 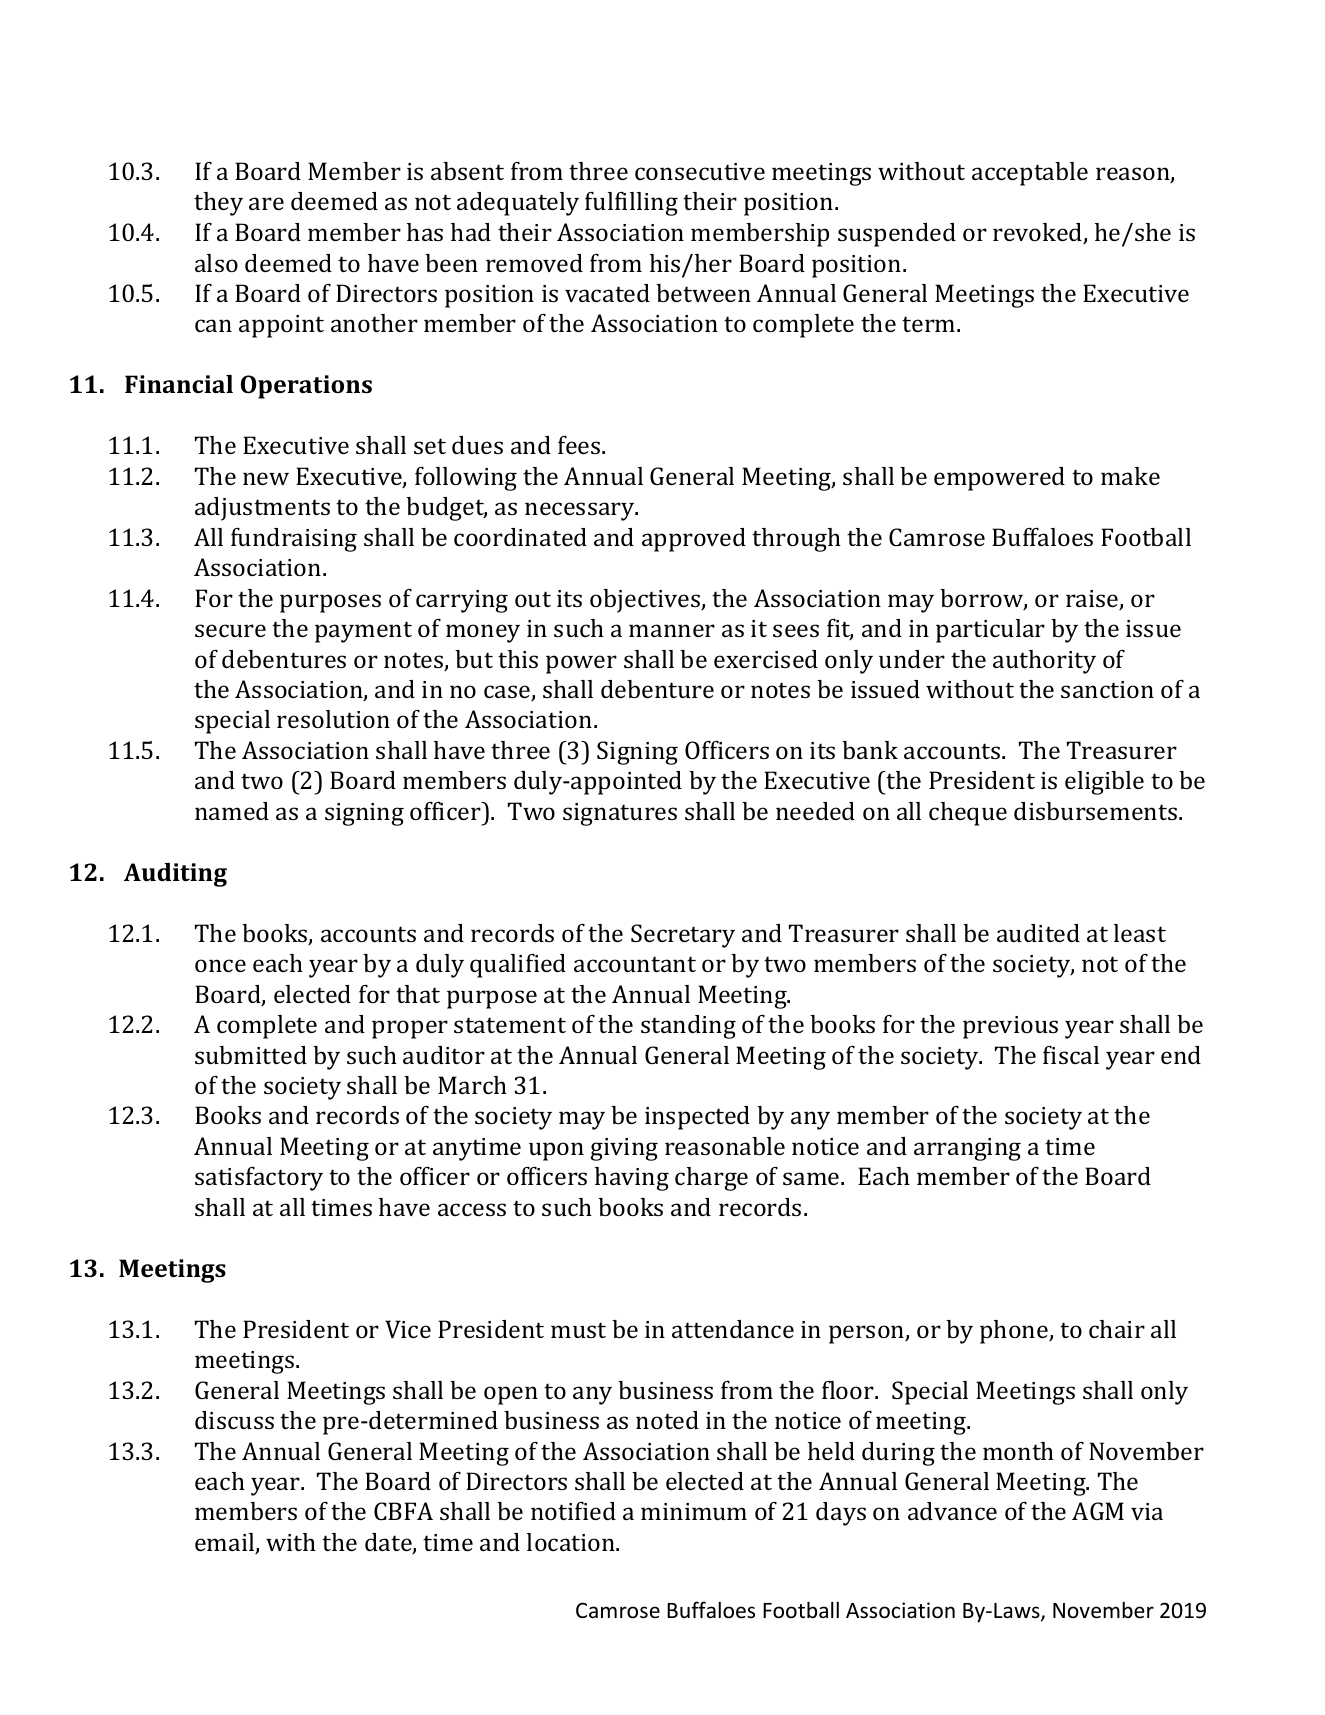 What do you see at coordinates (251, 1055) in the page?
I see `submitted` at bounding box center [251, 1055].
